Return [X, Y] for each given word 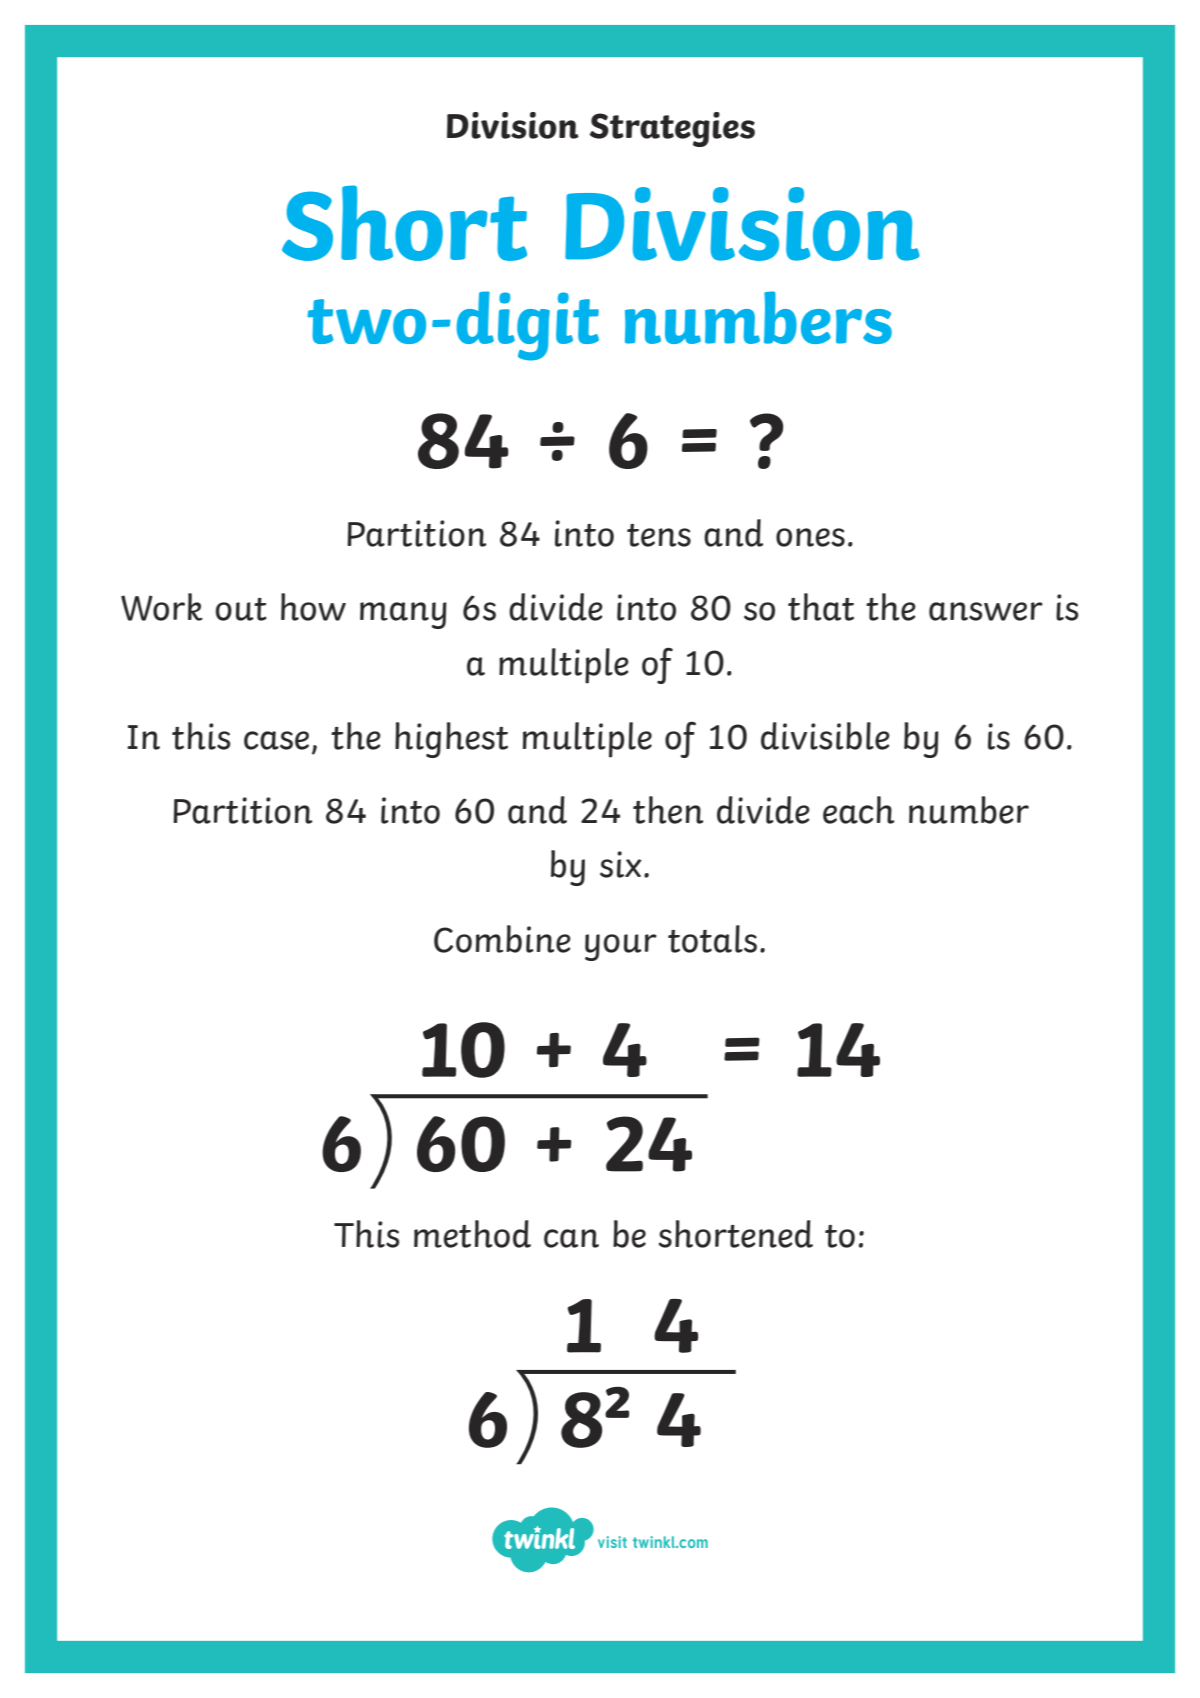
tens [659, 535]
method [472, 1234]
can [571, 1238]
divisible [825, 736]
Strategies [672, 129]
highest [451, 740]
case [276, 740]
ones [810, 537]
